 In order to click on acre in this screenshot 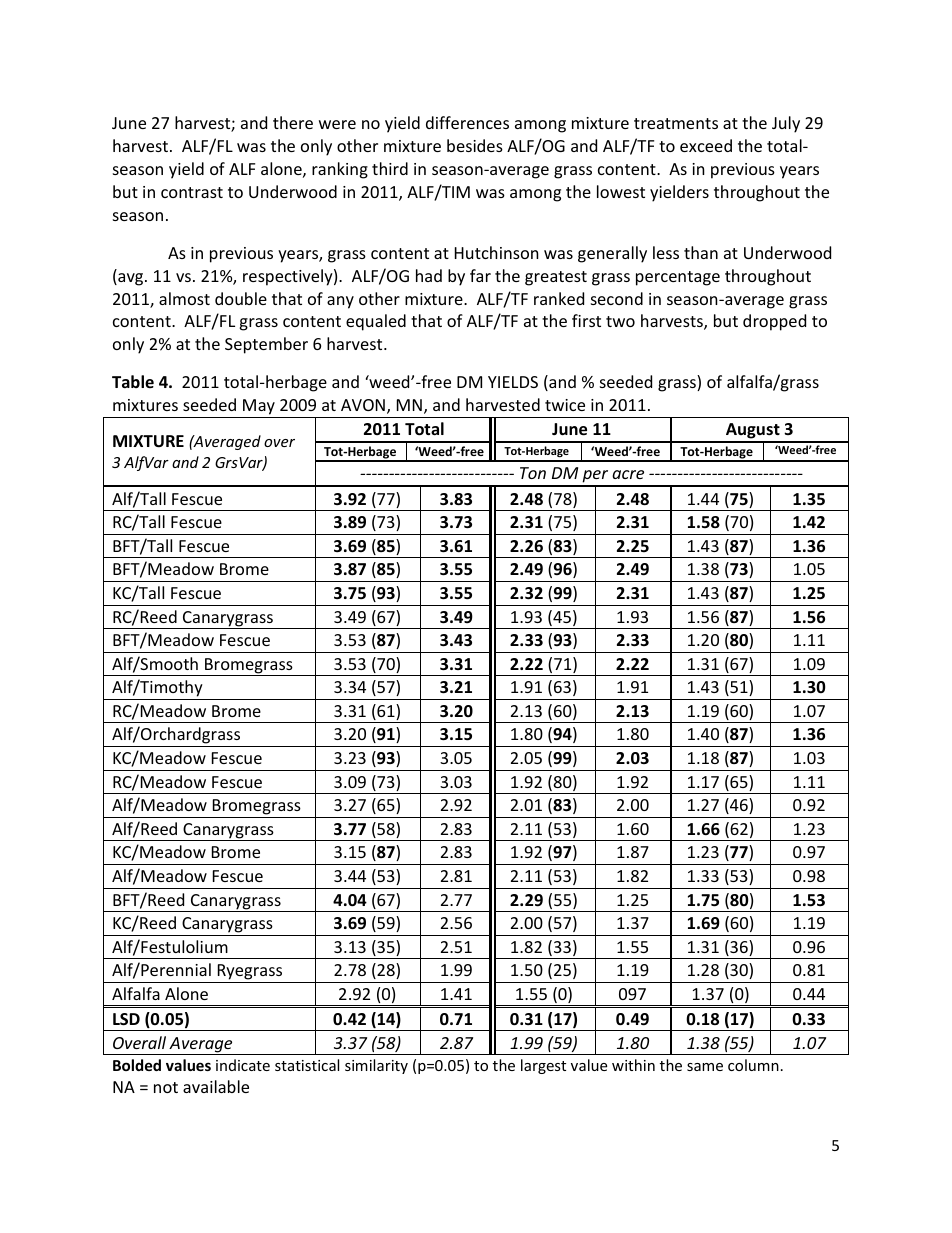, I will do `click(628, 474)`.
